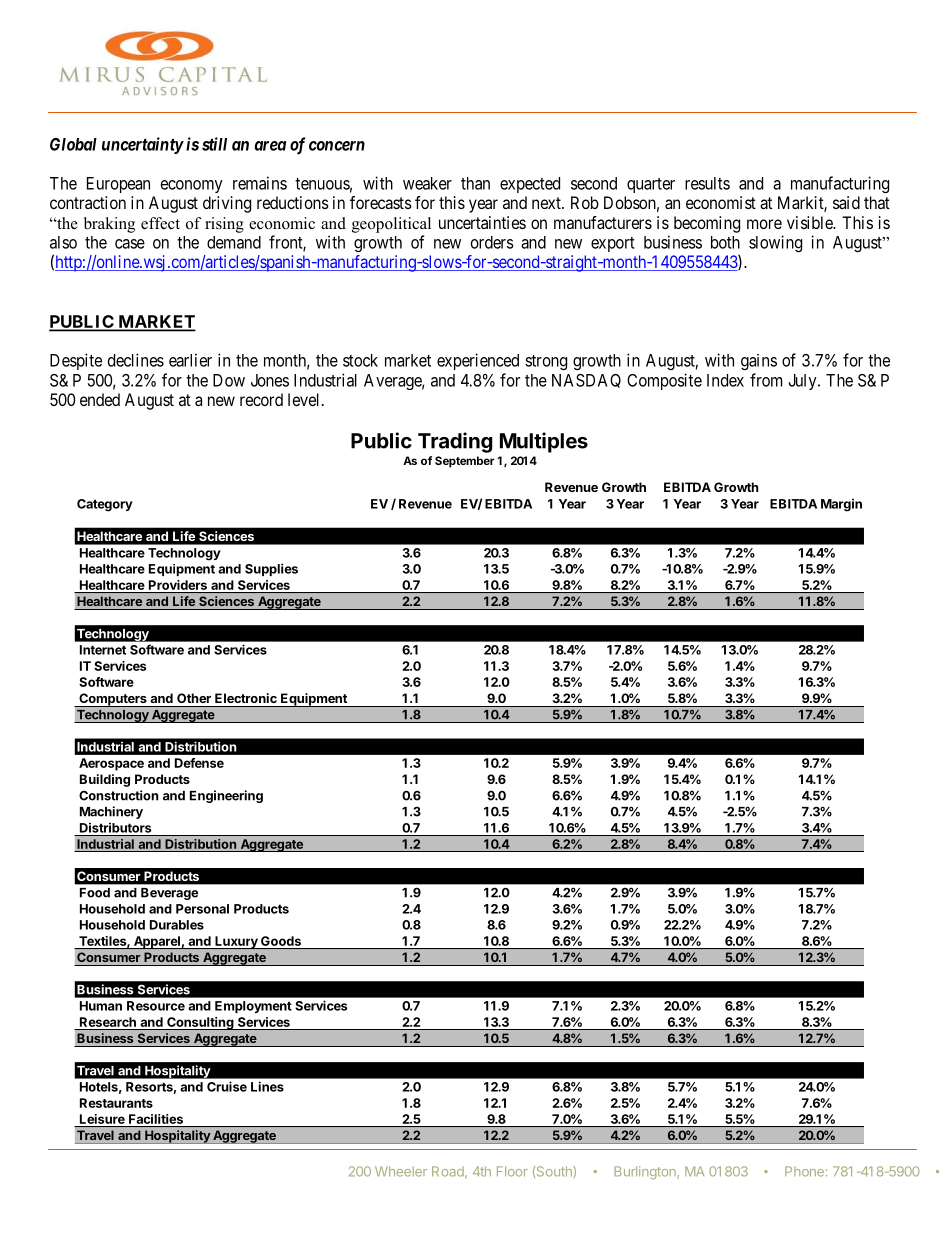 This page has height=1233, width=952. What do you see at coordinates (804, 1171) in the page?
I see `Phone` at bounding box center [804, 1171].
